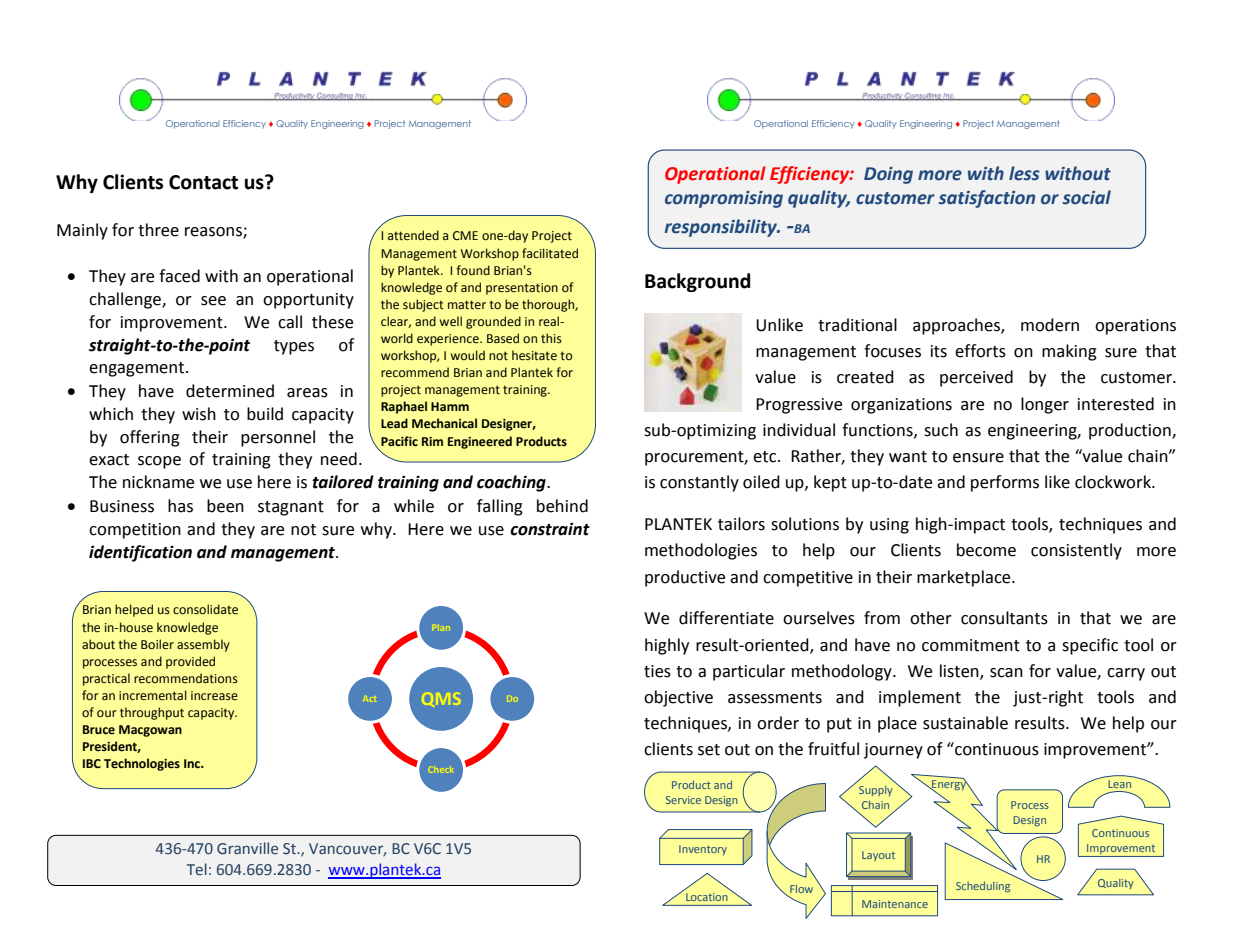 The width and height of the page is (1233, 952). What do you see at coordinates (197, 869) in the page?
I see `Tel` at bounding box center [197, 869].
